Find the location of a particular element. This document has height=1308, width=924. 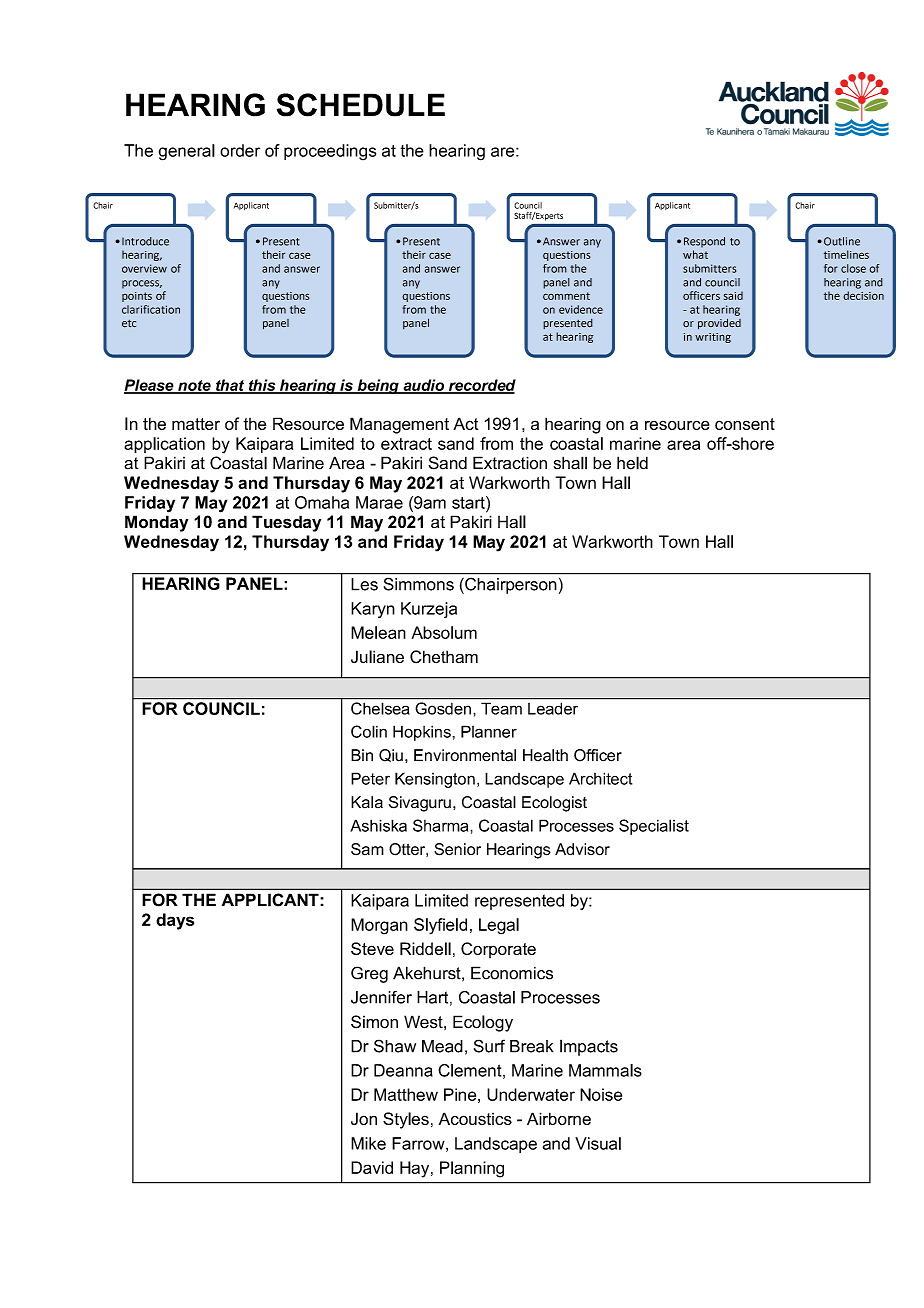

Jon is located at coordinates (364, 1118).
